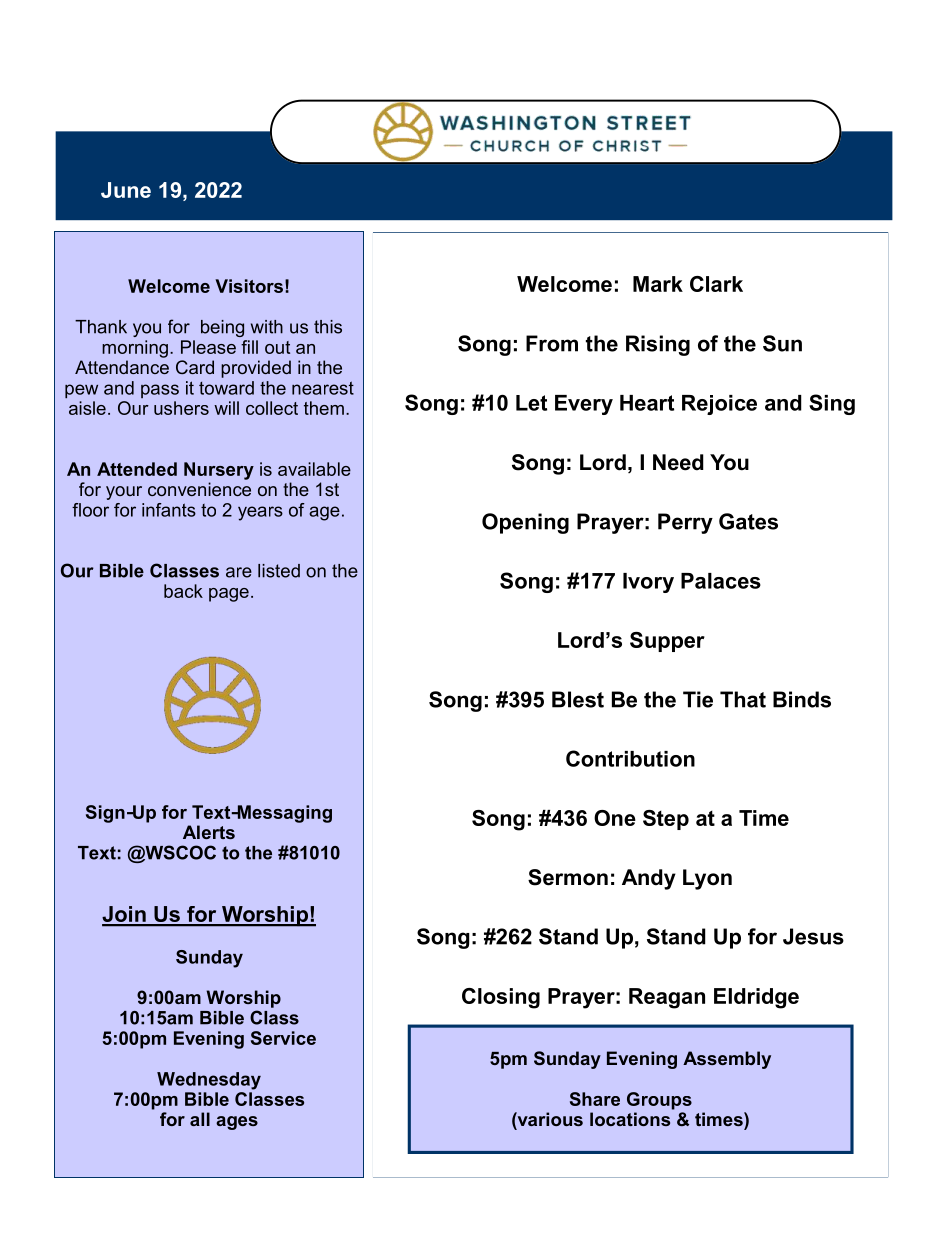 Image resolution: width=952 pixels, height=1233 pixels. What do you see at coordinates (209, 832) in the page?
I see `Alerts` at bounding box center [209, 832].
